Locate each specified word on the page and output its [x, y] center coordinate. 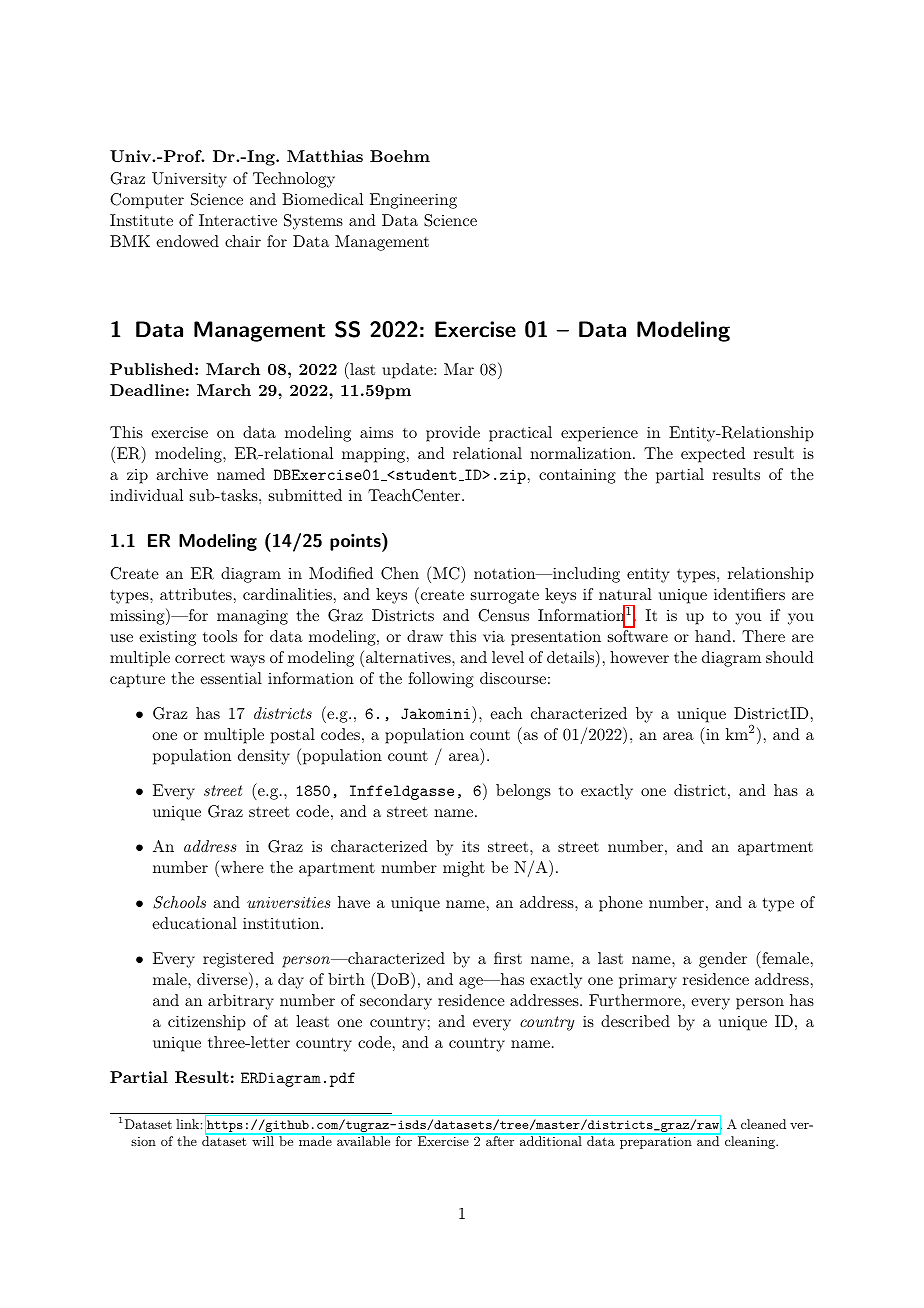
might [464, 869]
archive [182, 474]
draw [425, 636]
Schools [179, 902]
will [263, 1140]
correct [200, 658]
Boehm [400, 156]
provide [453, 434]
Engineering [413, 201]
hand [713, 636]
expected [713, 455]
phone [621, 904]
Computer [147, 201]
